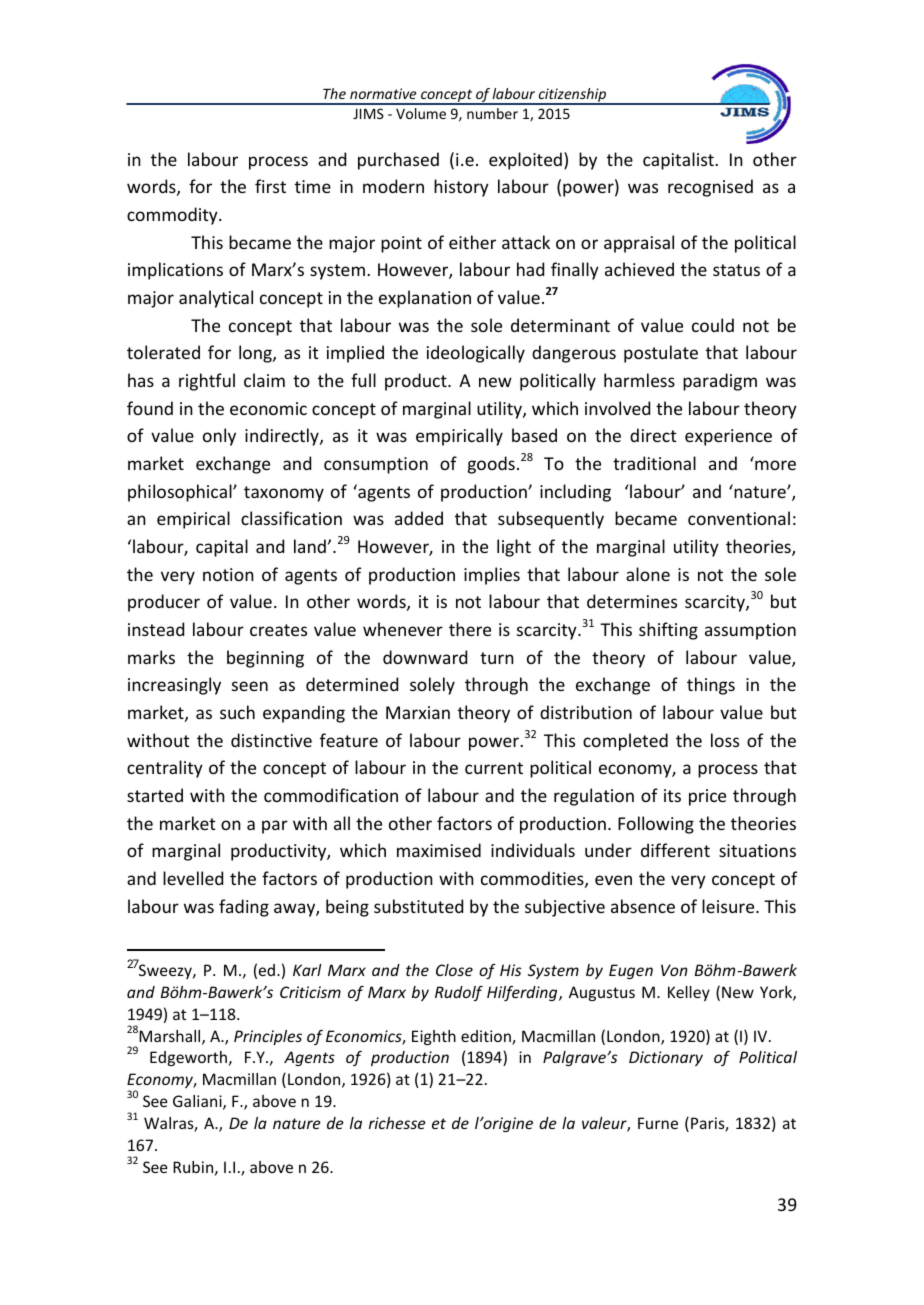  Describe the element at coordinates (492, 576) in the screenshot. I see `implies` at that location.
